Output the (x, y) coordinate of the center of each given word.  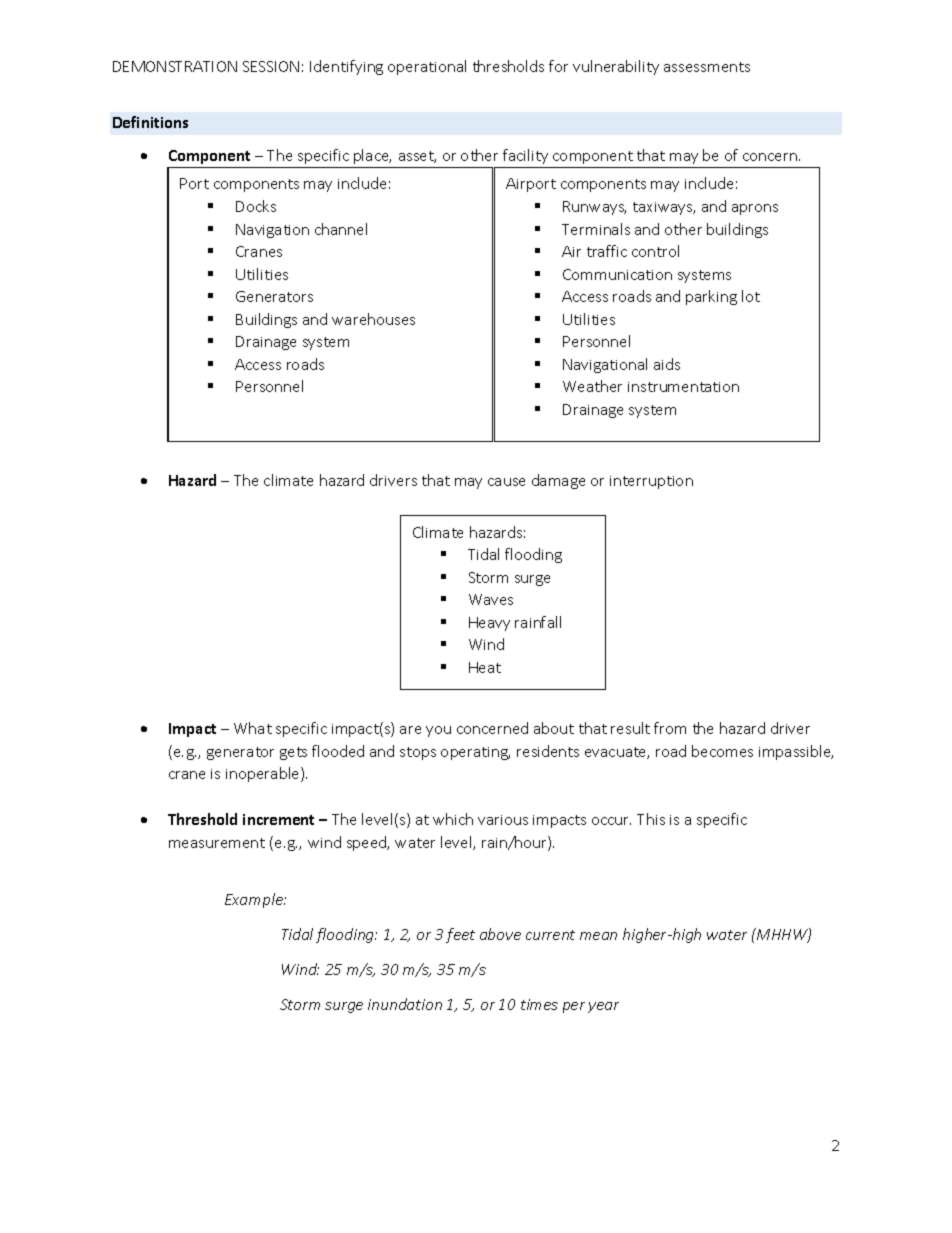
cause (506, 482)
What (253, 728)
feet (460, 935)
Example (255, 900)
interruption (651, 482)
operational (427, 67)
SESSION (271, 66)
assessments (707, 67)
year (603, 1007)
